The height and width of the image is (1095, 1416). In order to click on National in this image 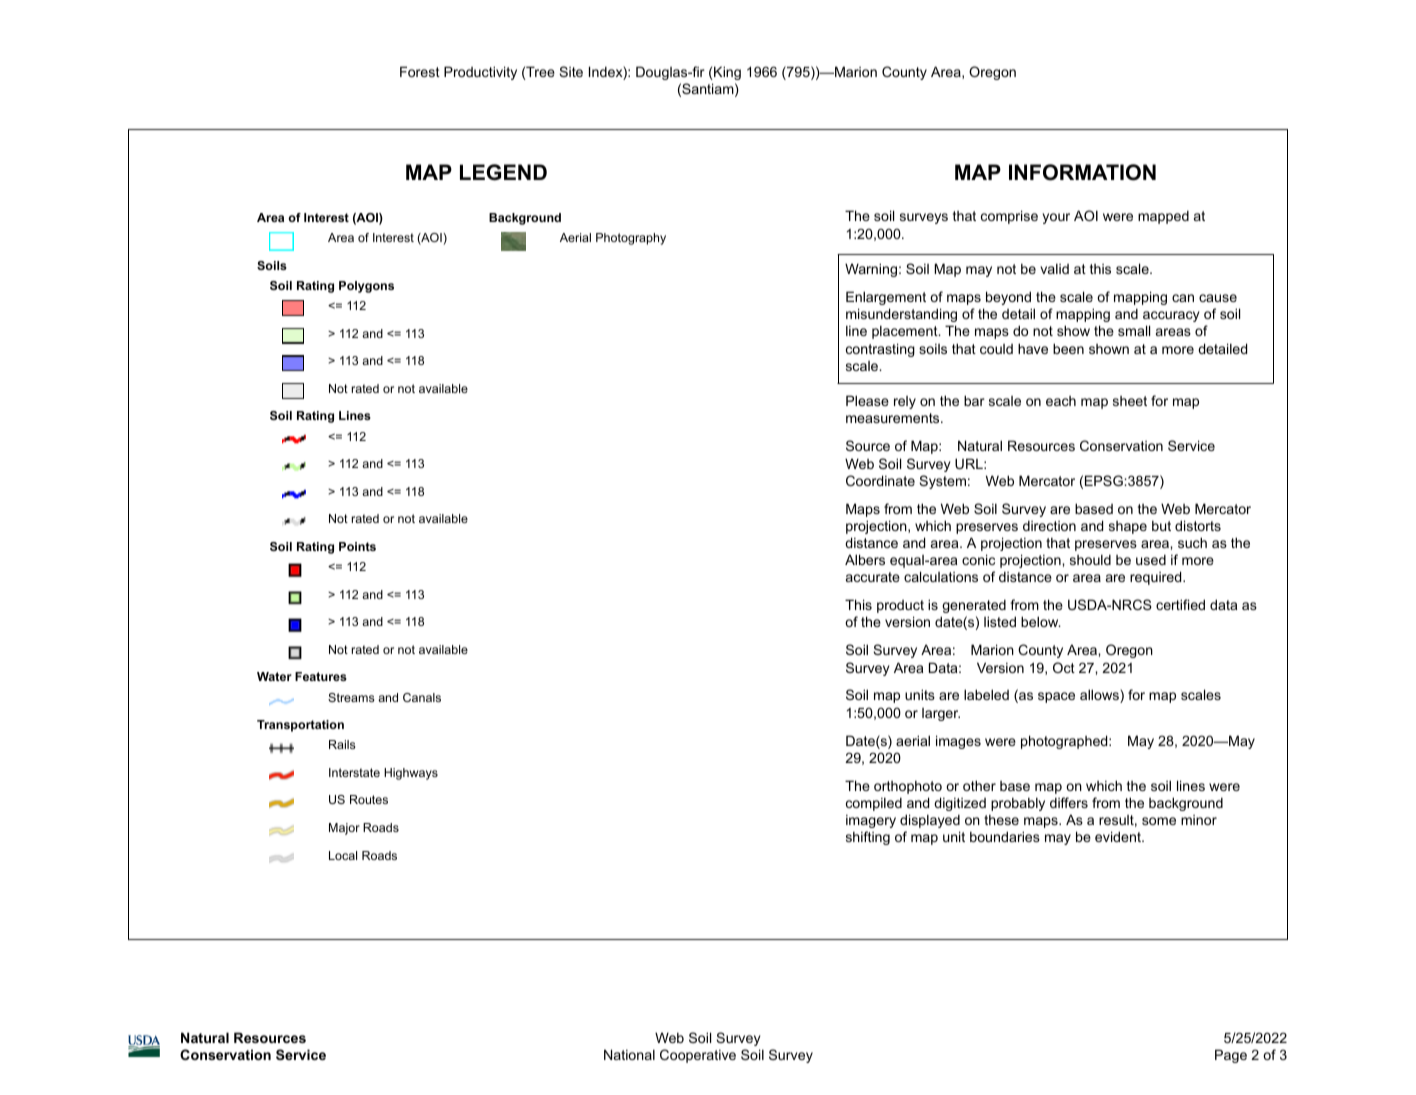, I will do `click(629, 1054)`.
